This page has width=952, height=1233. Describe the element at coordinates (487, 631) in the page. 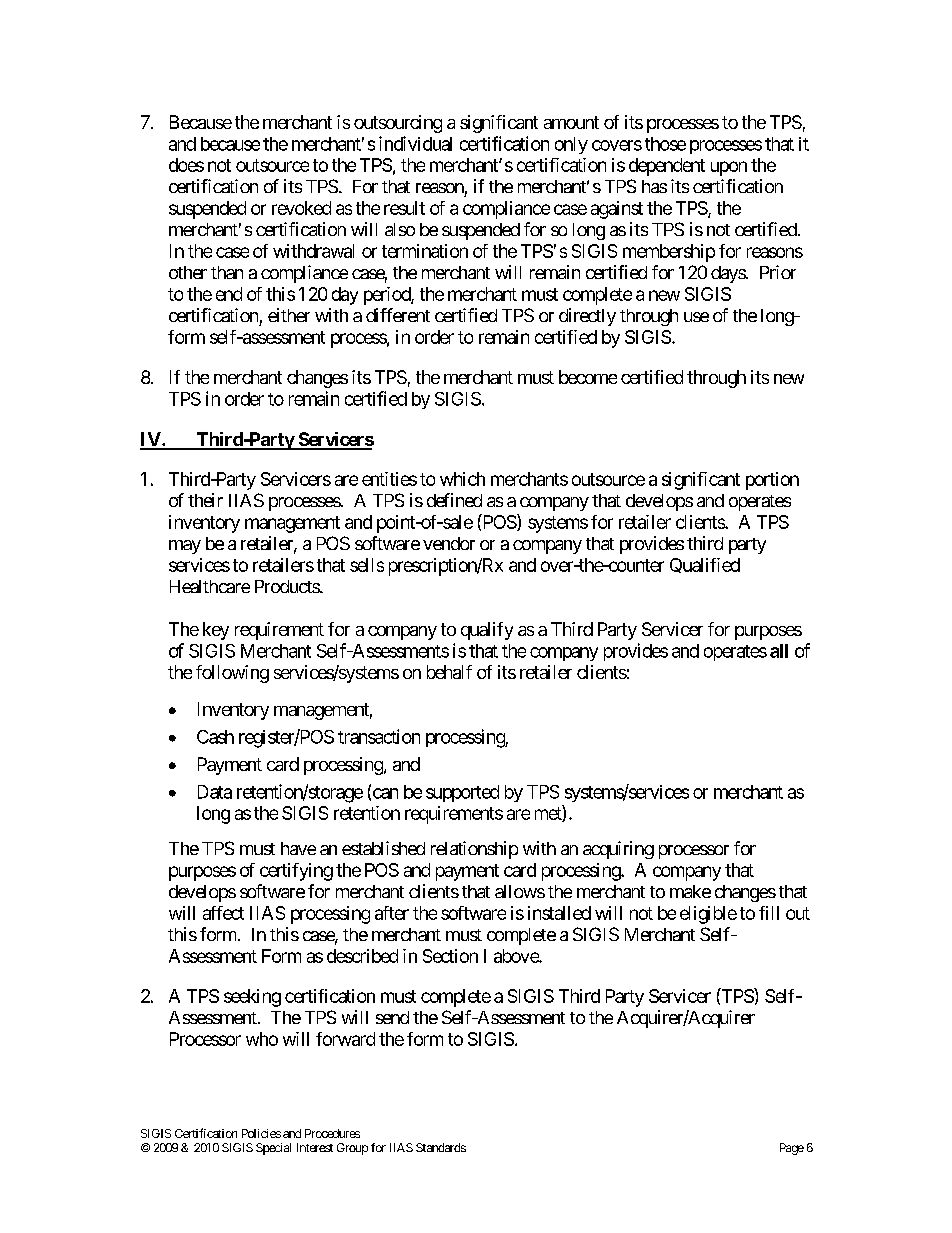

I see `qualify` at that location.
